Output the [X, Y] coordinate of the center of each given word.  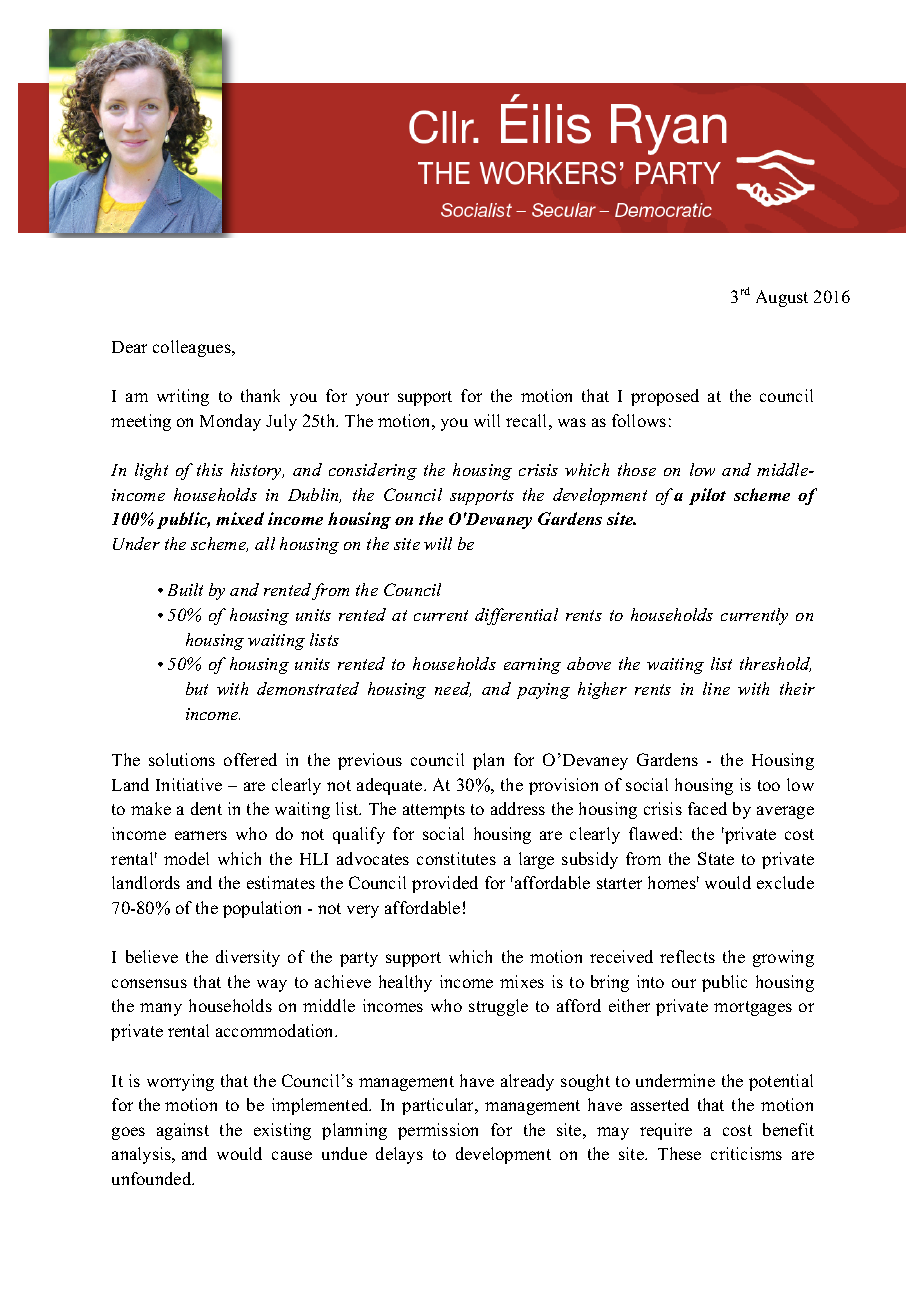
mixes [522, 981]
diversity [248, 958]
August [782, 298]
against [183, 1131]
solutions [182, 759]
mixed [240, 518]
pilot [707, 496]
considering [373, 471]
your [372, 399]
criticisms [746, 1153]
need [453, 689]
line [716, 688]
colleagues [193, 348]
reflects [687, 956]
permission [438, 1131]
